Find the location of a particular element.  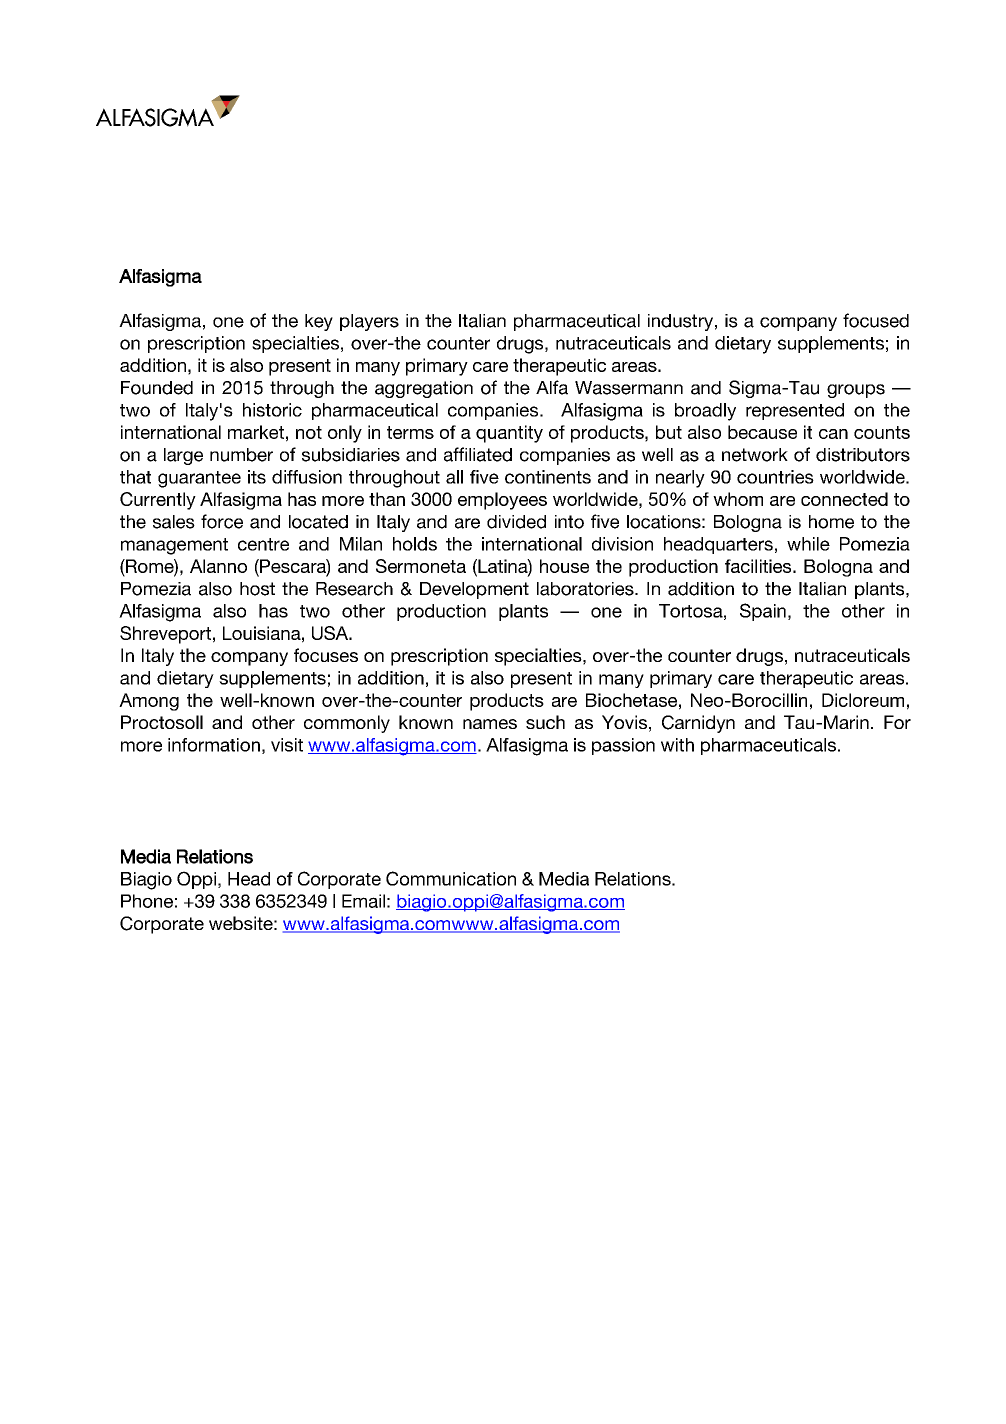

Spain is located at coordinates (763, 612).
